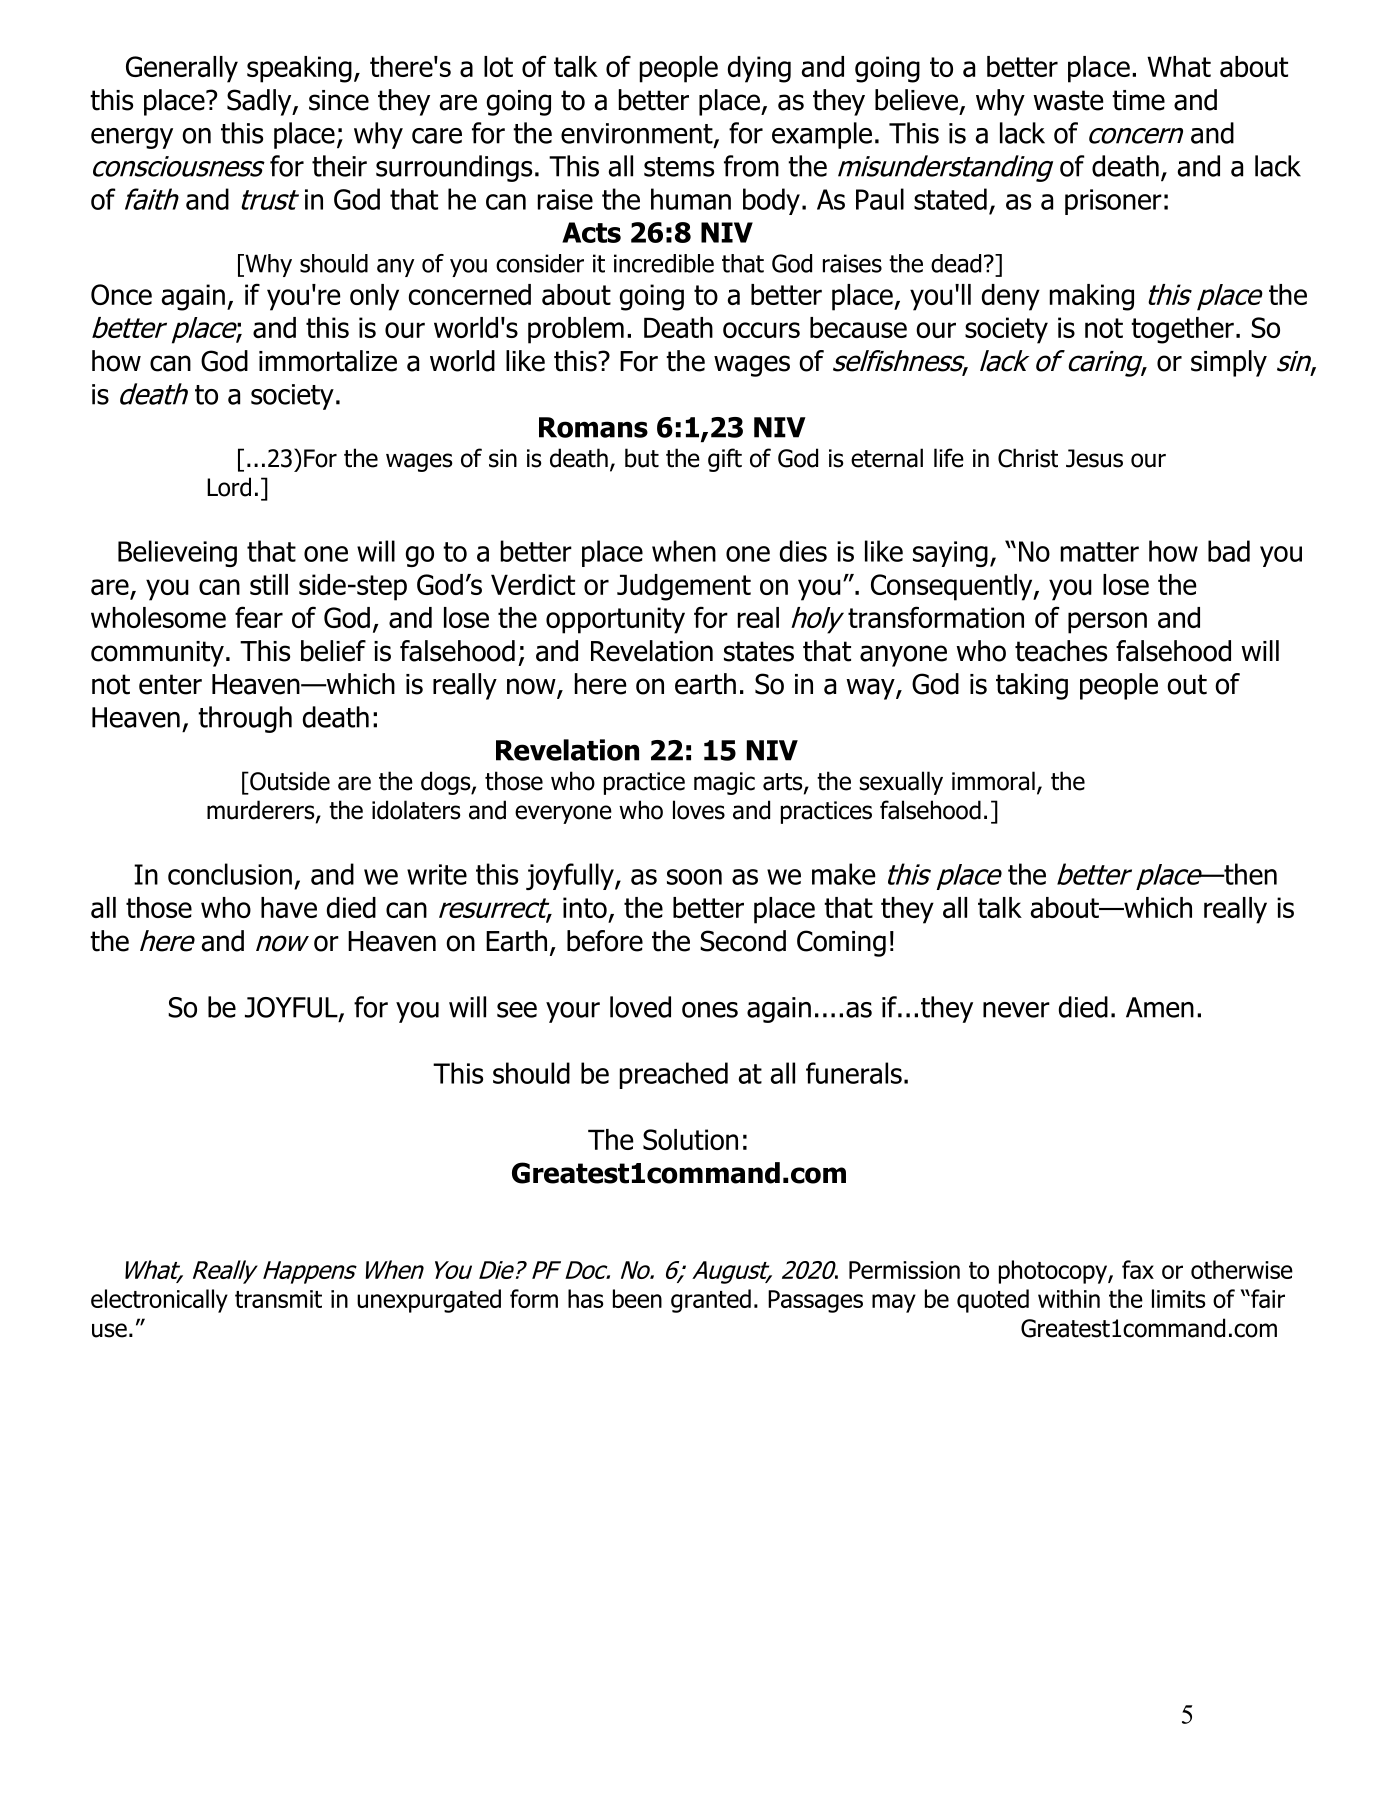  Describe the element at coordinates (1138, 100) in the page. I see `time` at that location.
